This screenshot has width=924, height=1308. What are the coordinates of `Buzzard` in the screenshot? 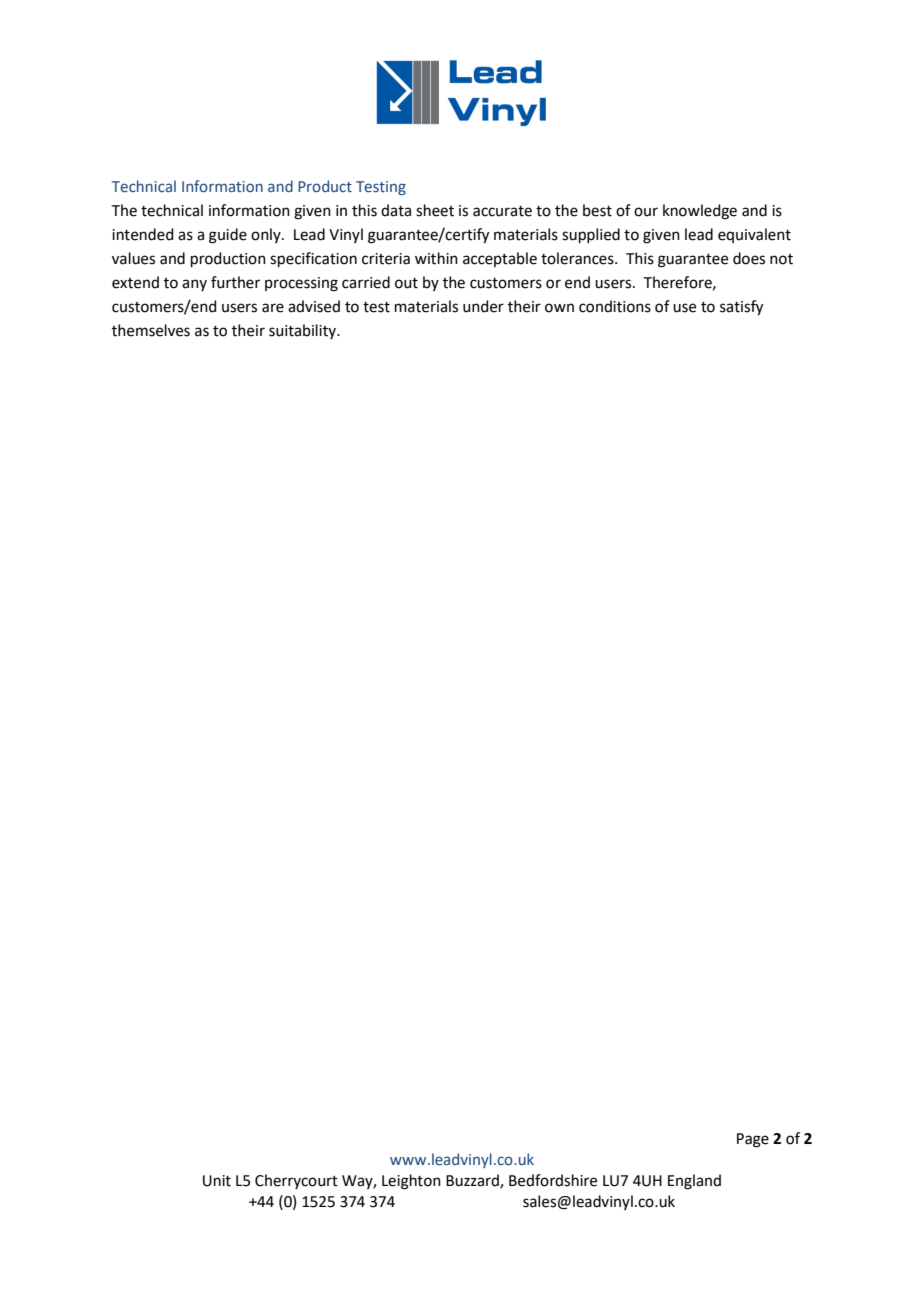 It's located at (473, 1181).
